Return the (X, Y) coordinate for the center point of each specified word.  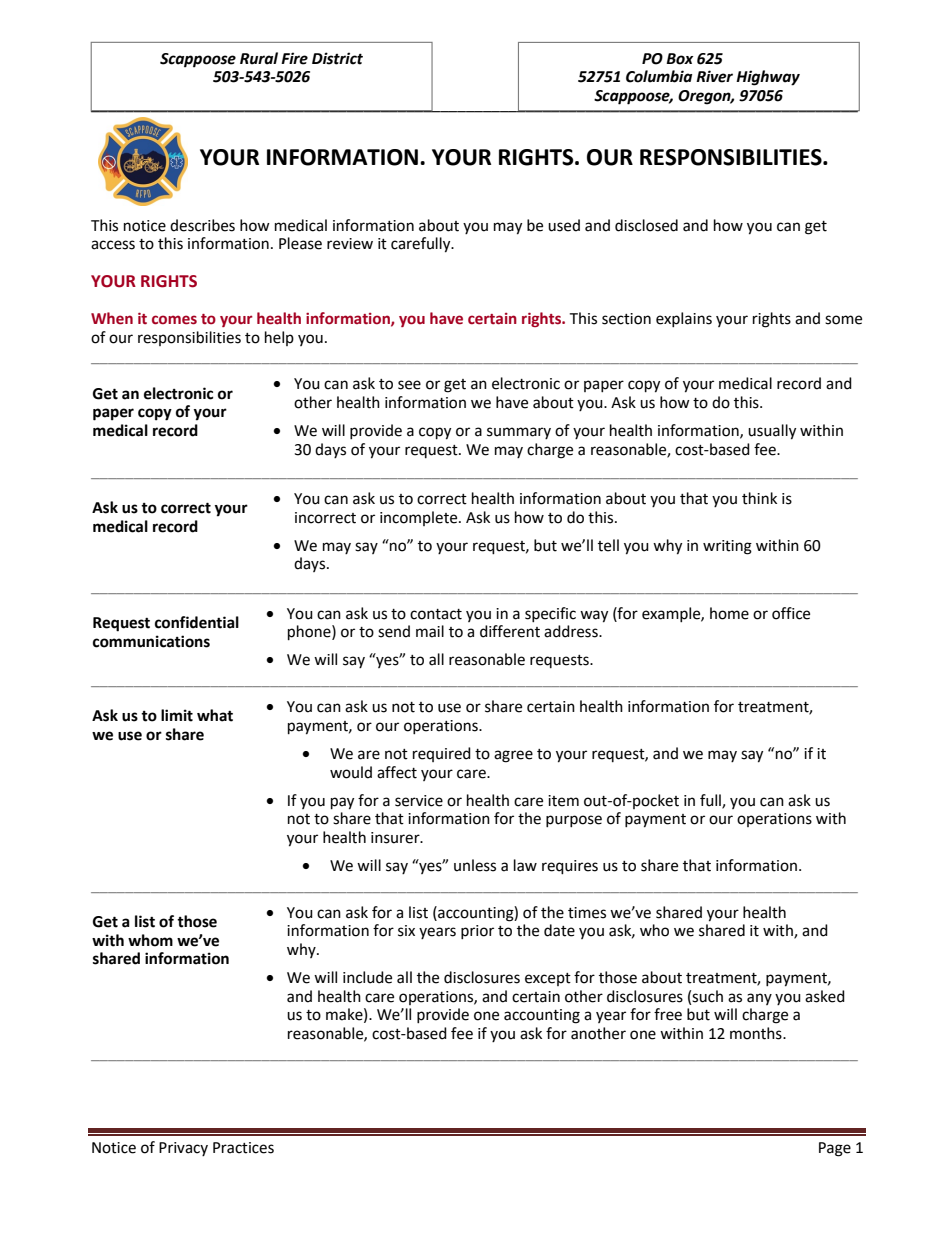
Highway (768, 78)
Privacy (183, 1149)
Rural (259, 58)
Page (835, 1149)
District (337, 58)
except (548, 979)
